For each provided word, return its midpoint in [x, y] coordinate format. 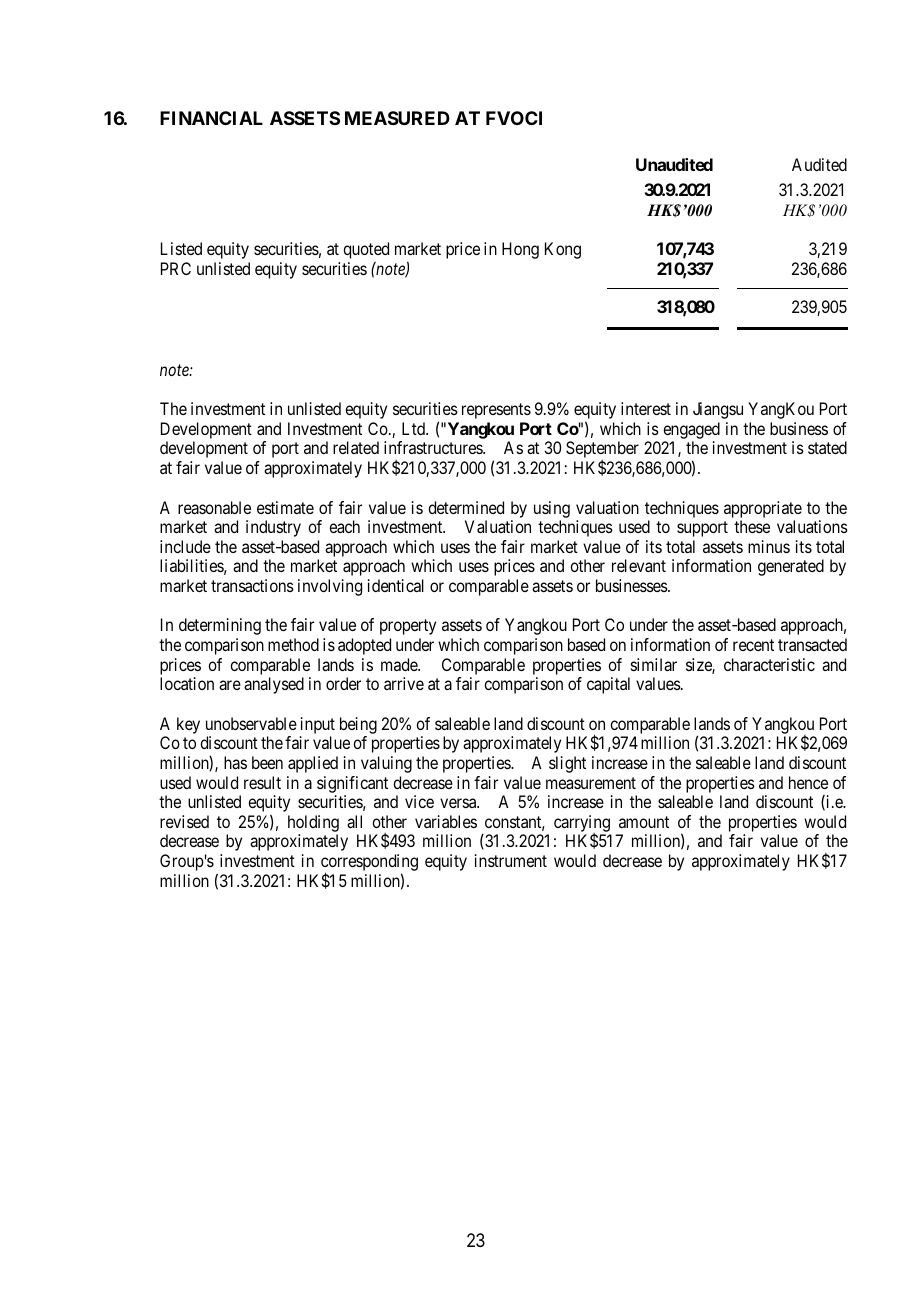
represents [496, 411]
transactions [252, 585]
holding [313, 825]
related [356, 447]
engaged [691, 432]
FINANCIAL [211, 118]
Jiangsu [718, 410]
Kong [563, 250]
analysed [274, 685]
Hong [520, 250]
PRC [176, 268]
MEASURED [397, 118]
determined [466, 507]
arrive [404, 683]
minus [769, 546]
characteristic [769, 664]
